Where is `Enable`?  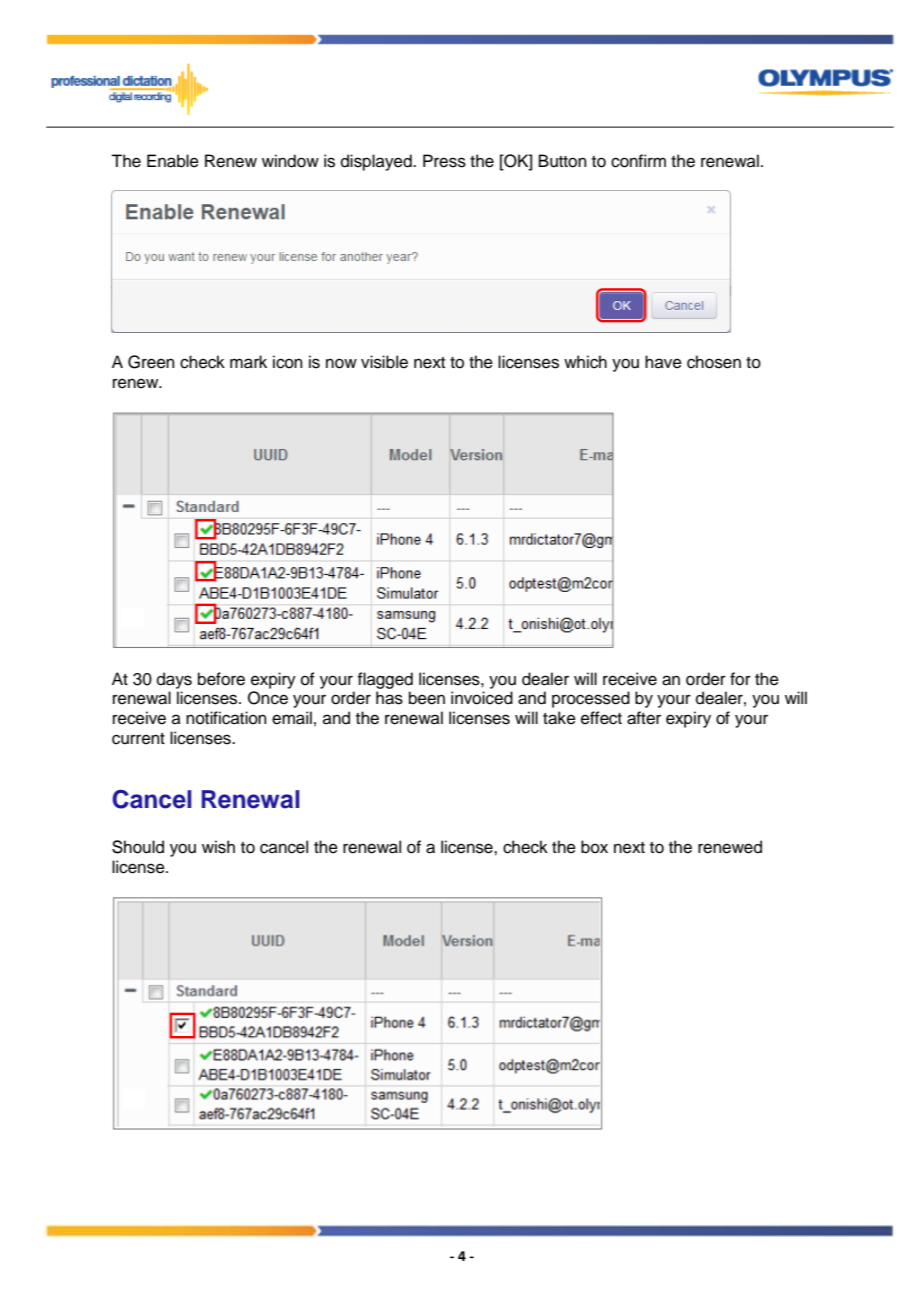 Enable is located at coordinates (173, 161).
